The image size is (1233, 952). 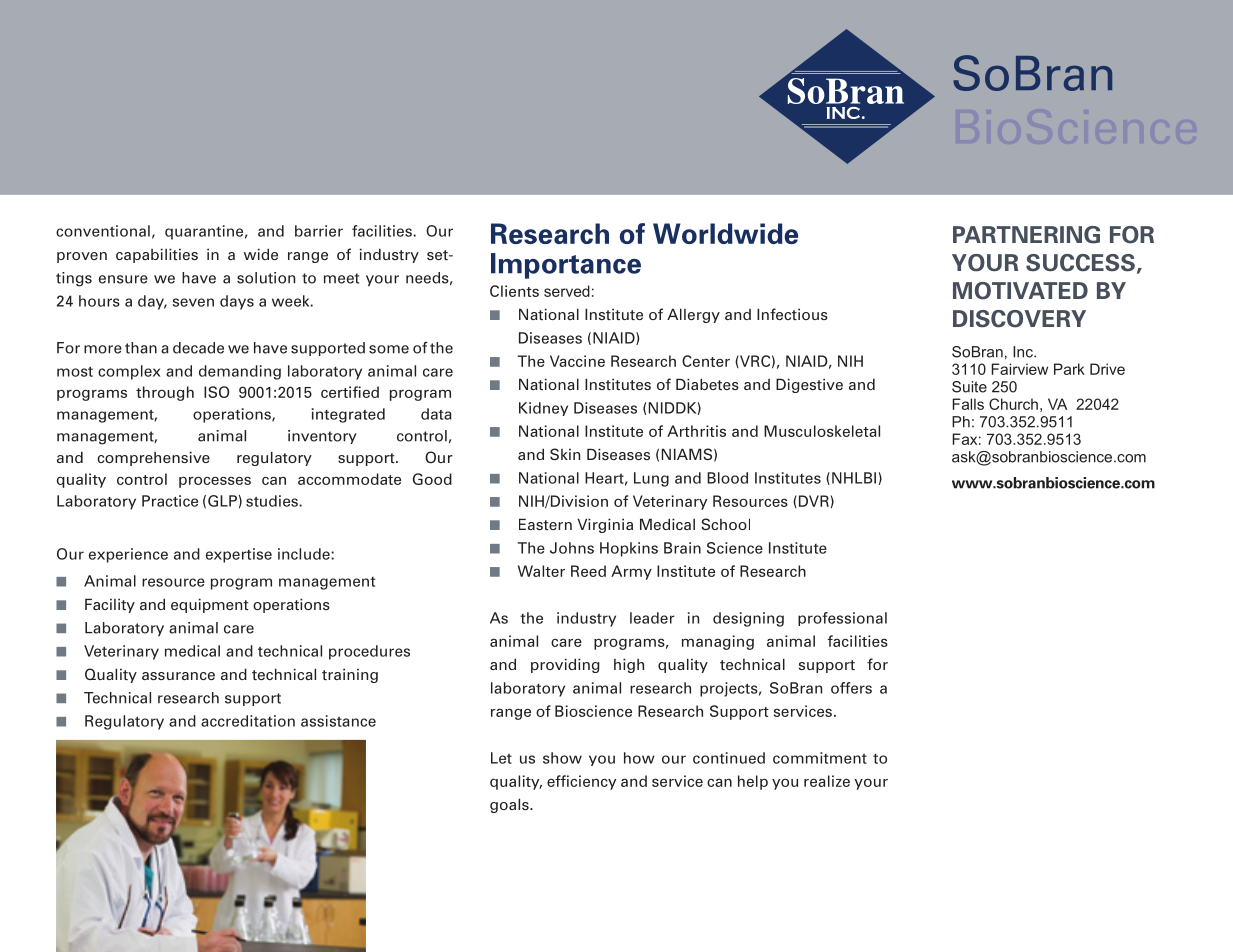 I want to click on realize, so click(x=827, y=781).
